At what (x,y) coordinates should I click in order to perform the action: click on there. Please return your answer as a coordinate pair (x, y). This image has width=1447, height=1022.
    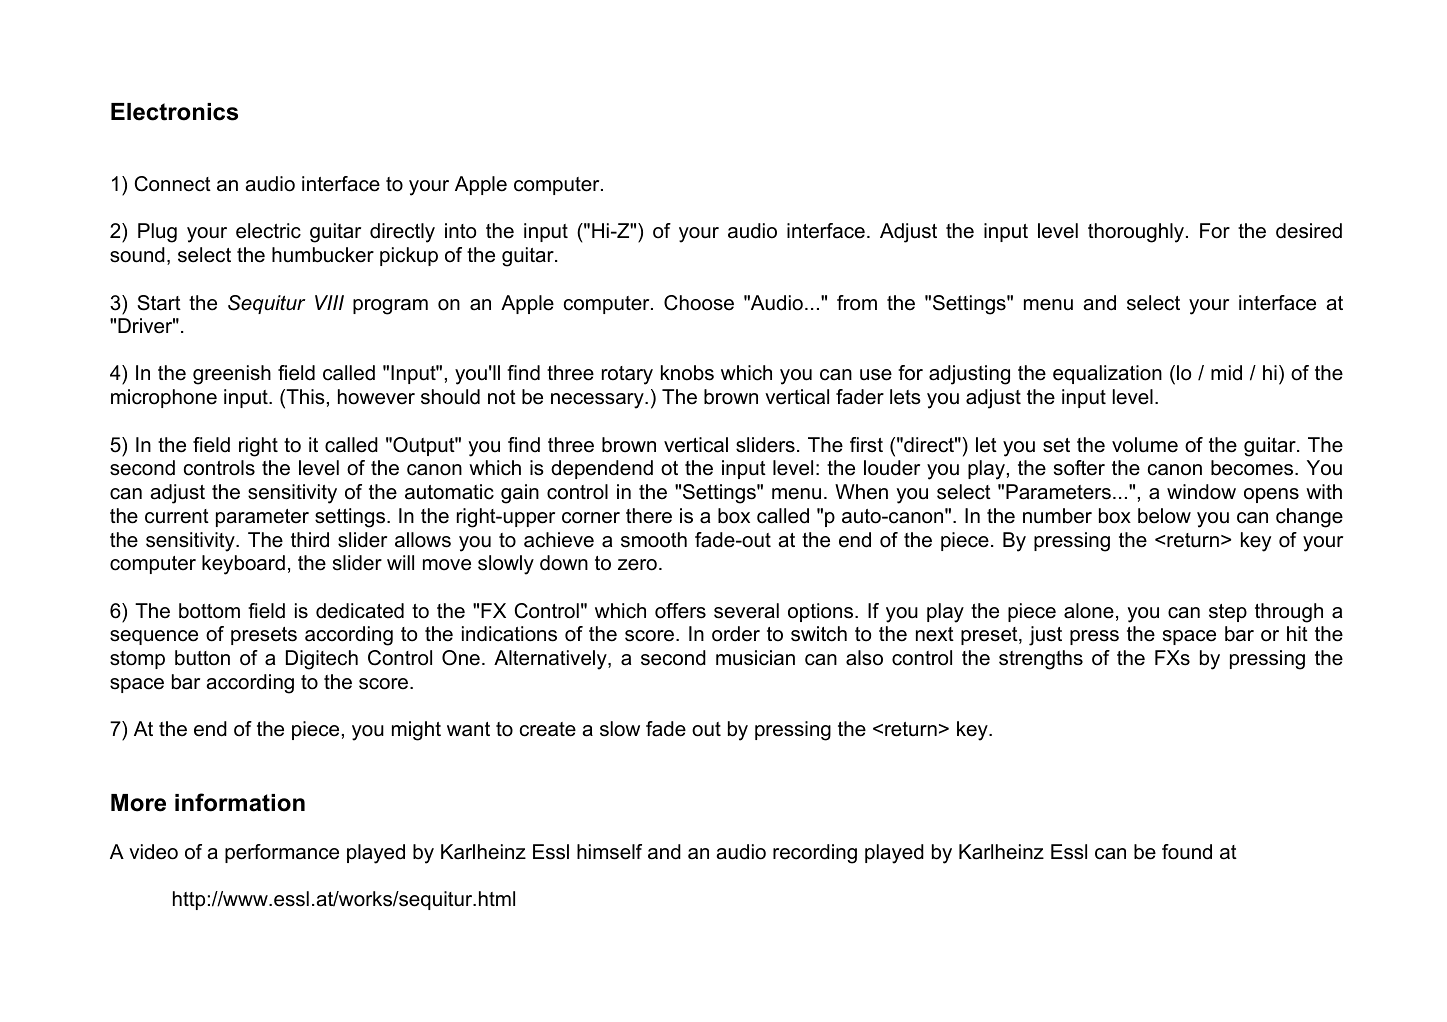
    Looking at the image, I should click on (649, 516).
